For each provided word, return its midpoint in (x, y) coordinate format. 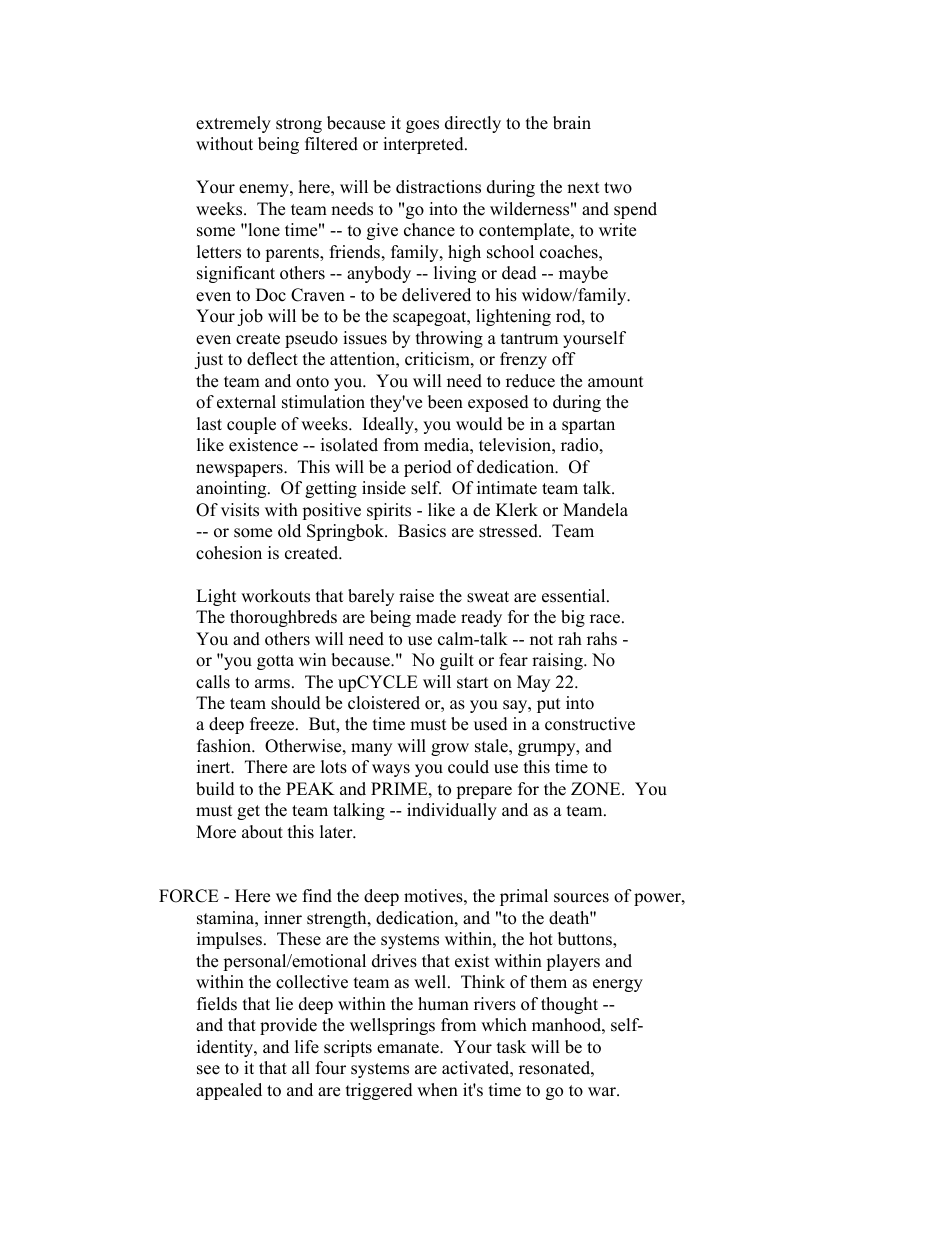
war (603, 1091)
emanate (409, 1048)
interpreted (424, 145)
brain (572, 123)
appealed (229, 1091)
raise (416, 596)
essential (575, 596)
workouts (275, 596)
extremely (233, 124)
